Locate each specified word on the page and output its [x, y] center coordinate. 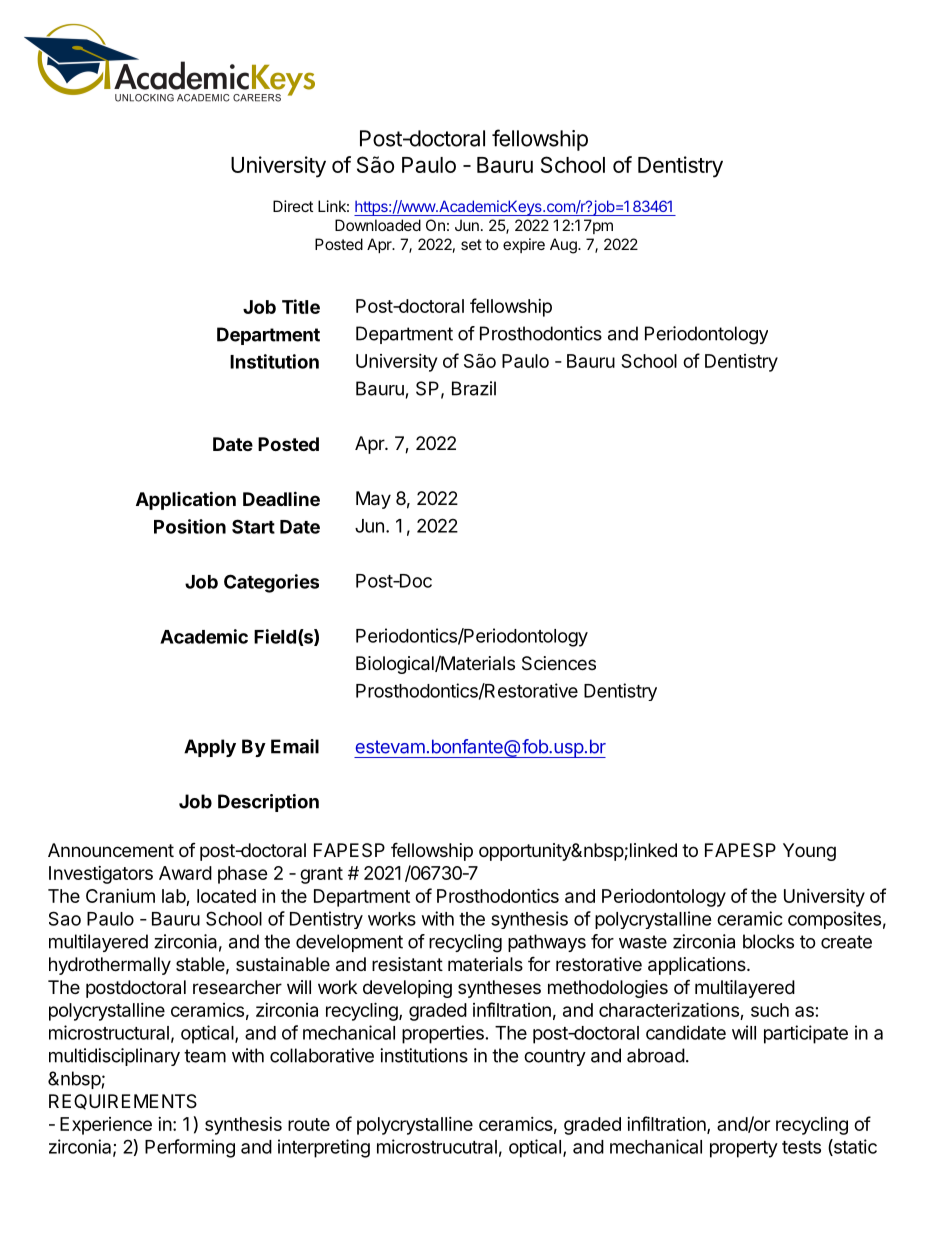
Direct [293, 206]
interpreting [324, 1148]
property [744, 1149]
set [471, 244]
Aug [564, 246]
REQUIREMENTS [123, 1102]
